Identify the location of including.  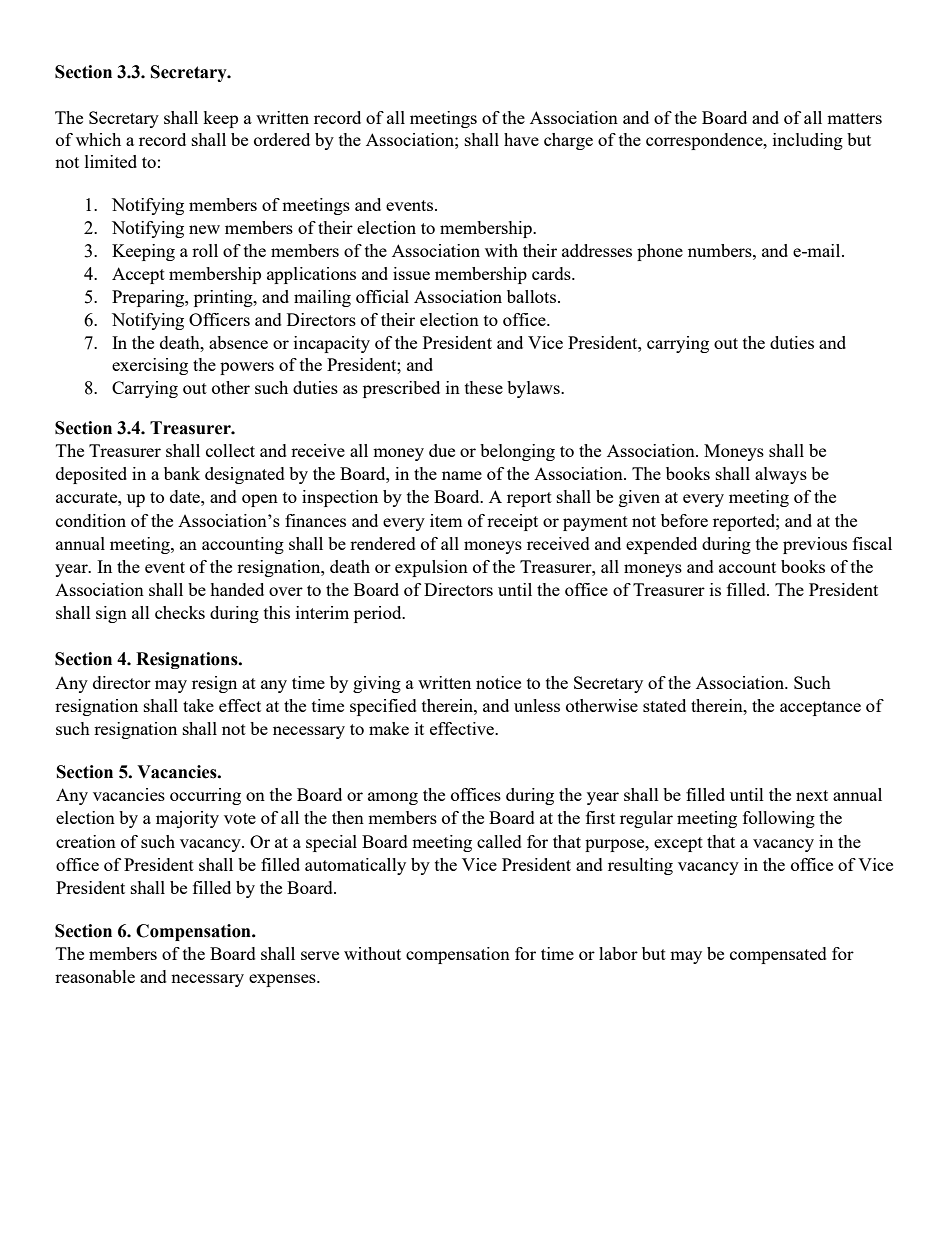
(808, 141).
